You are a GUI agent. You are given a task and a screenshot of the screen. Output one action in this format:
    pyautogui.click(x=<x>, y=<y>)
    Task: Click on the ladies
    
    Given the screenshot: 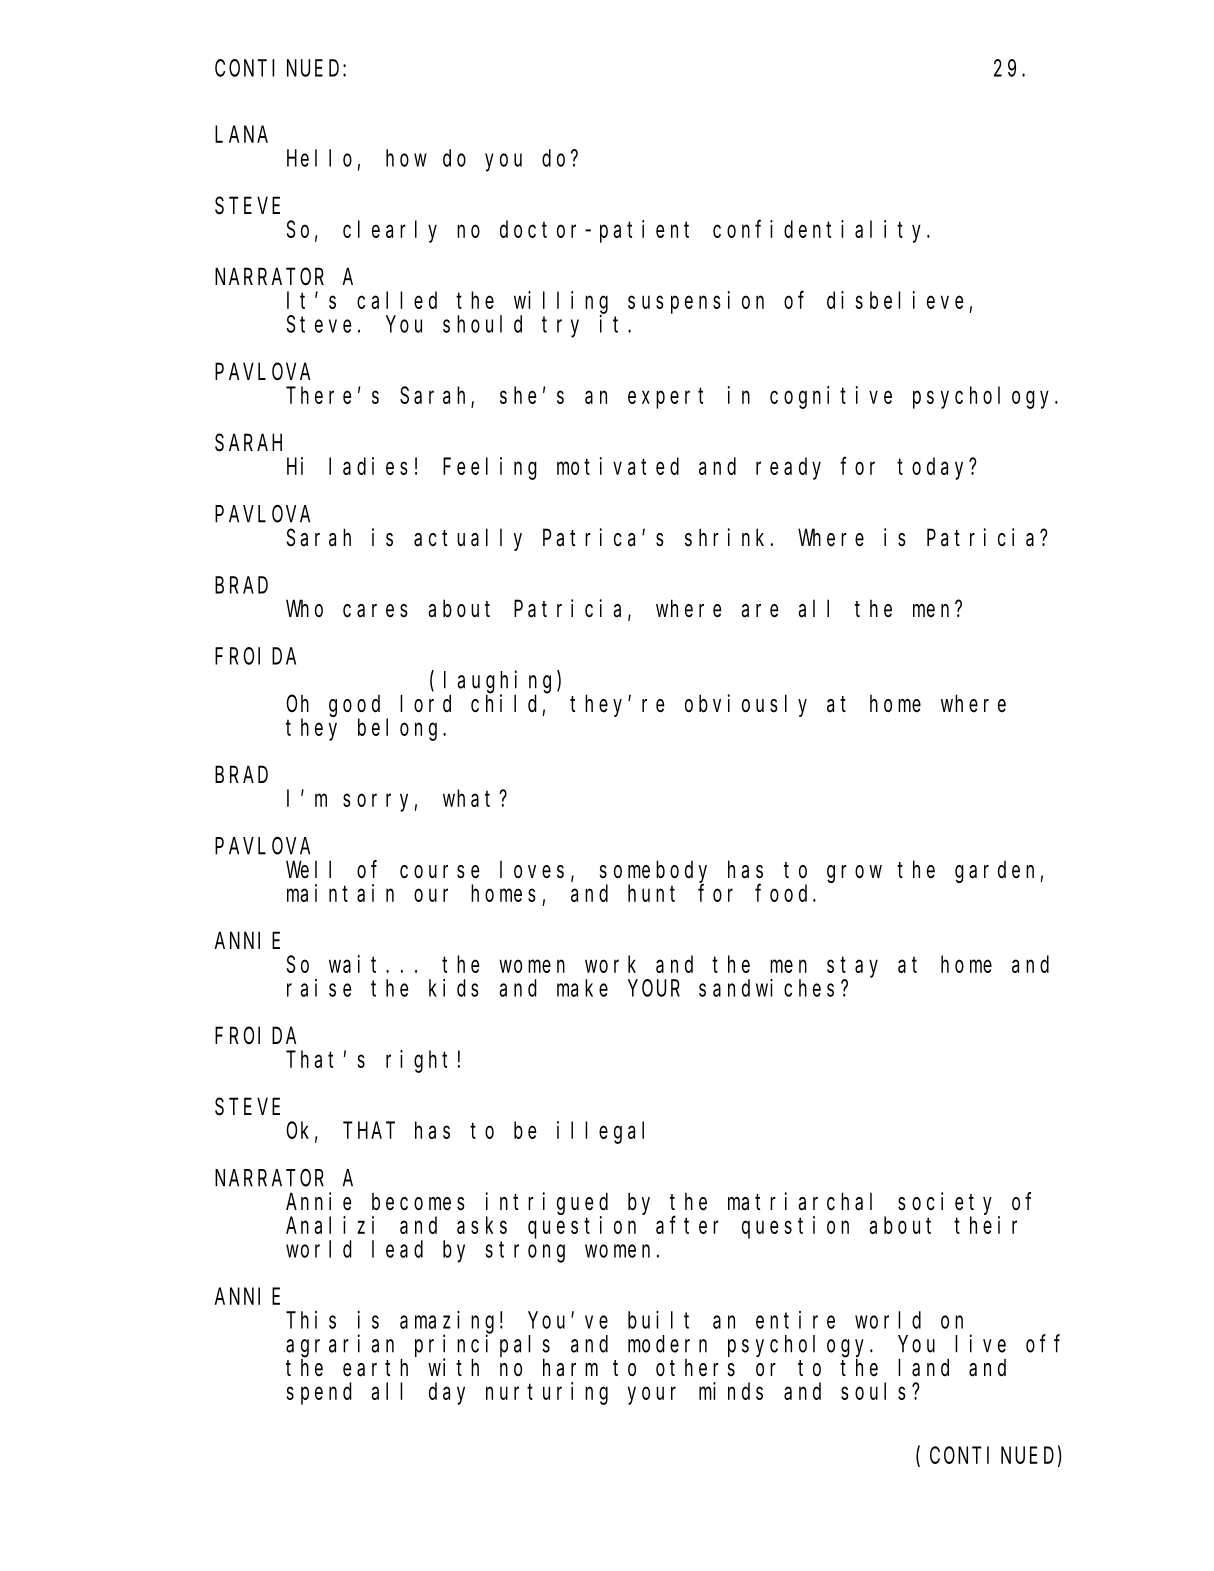 What is the action you would take?
    pyautogui.click(x=368, y=466)
